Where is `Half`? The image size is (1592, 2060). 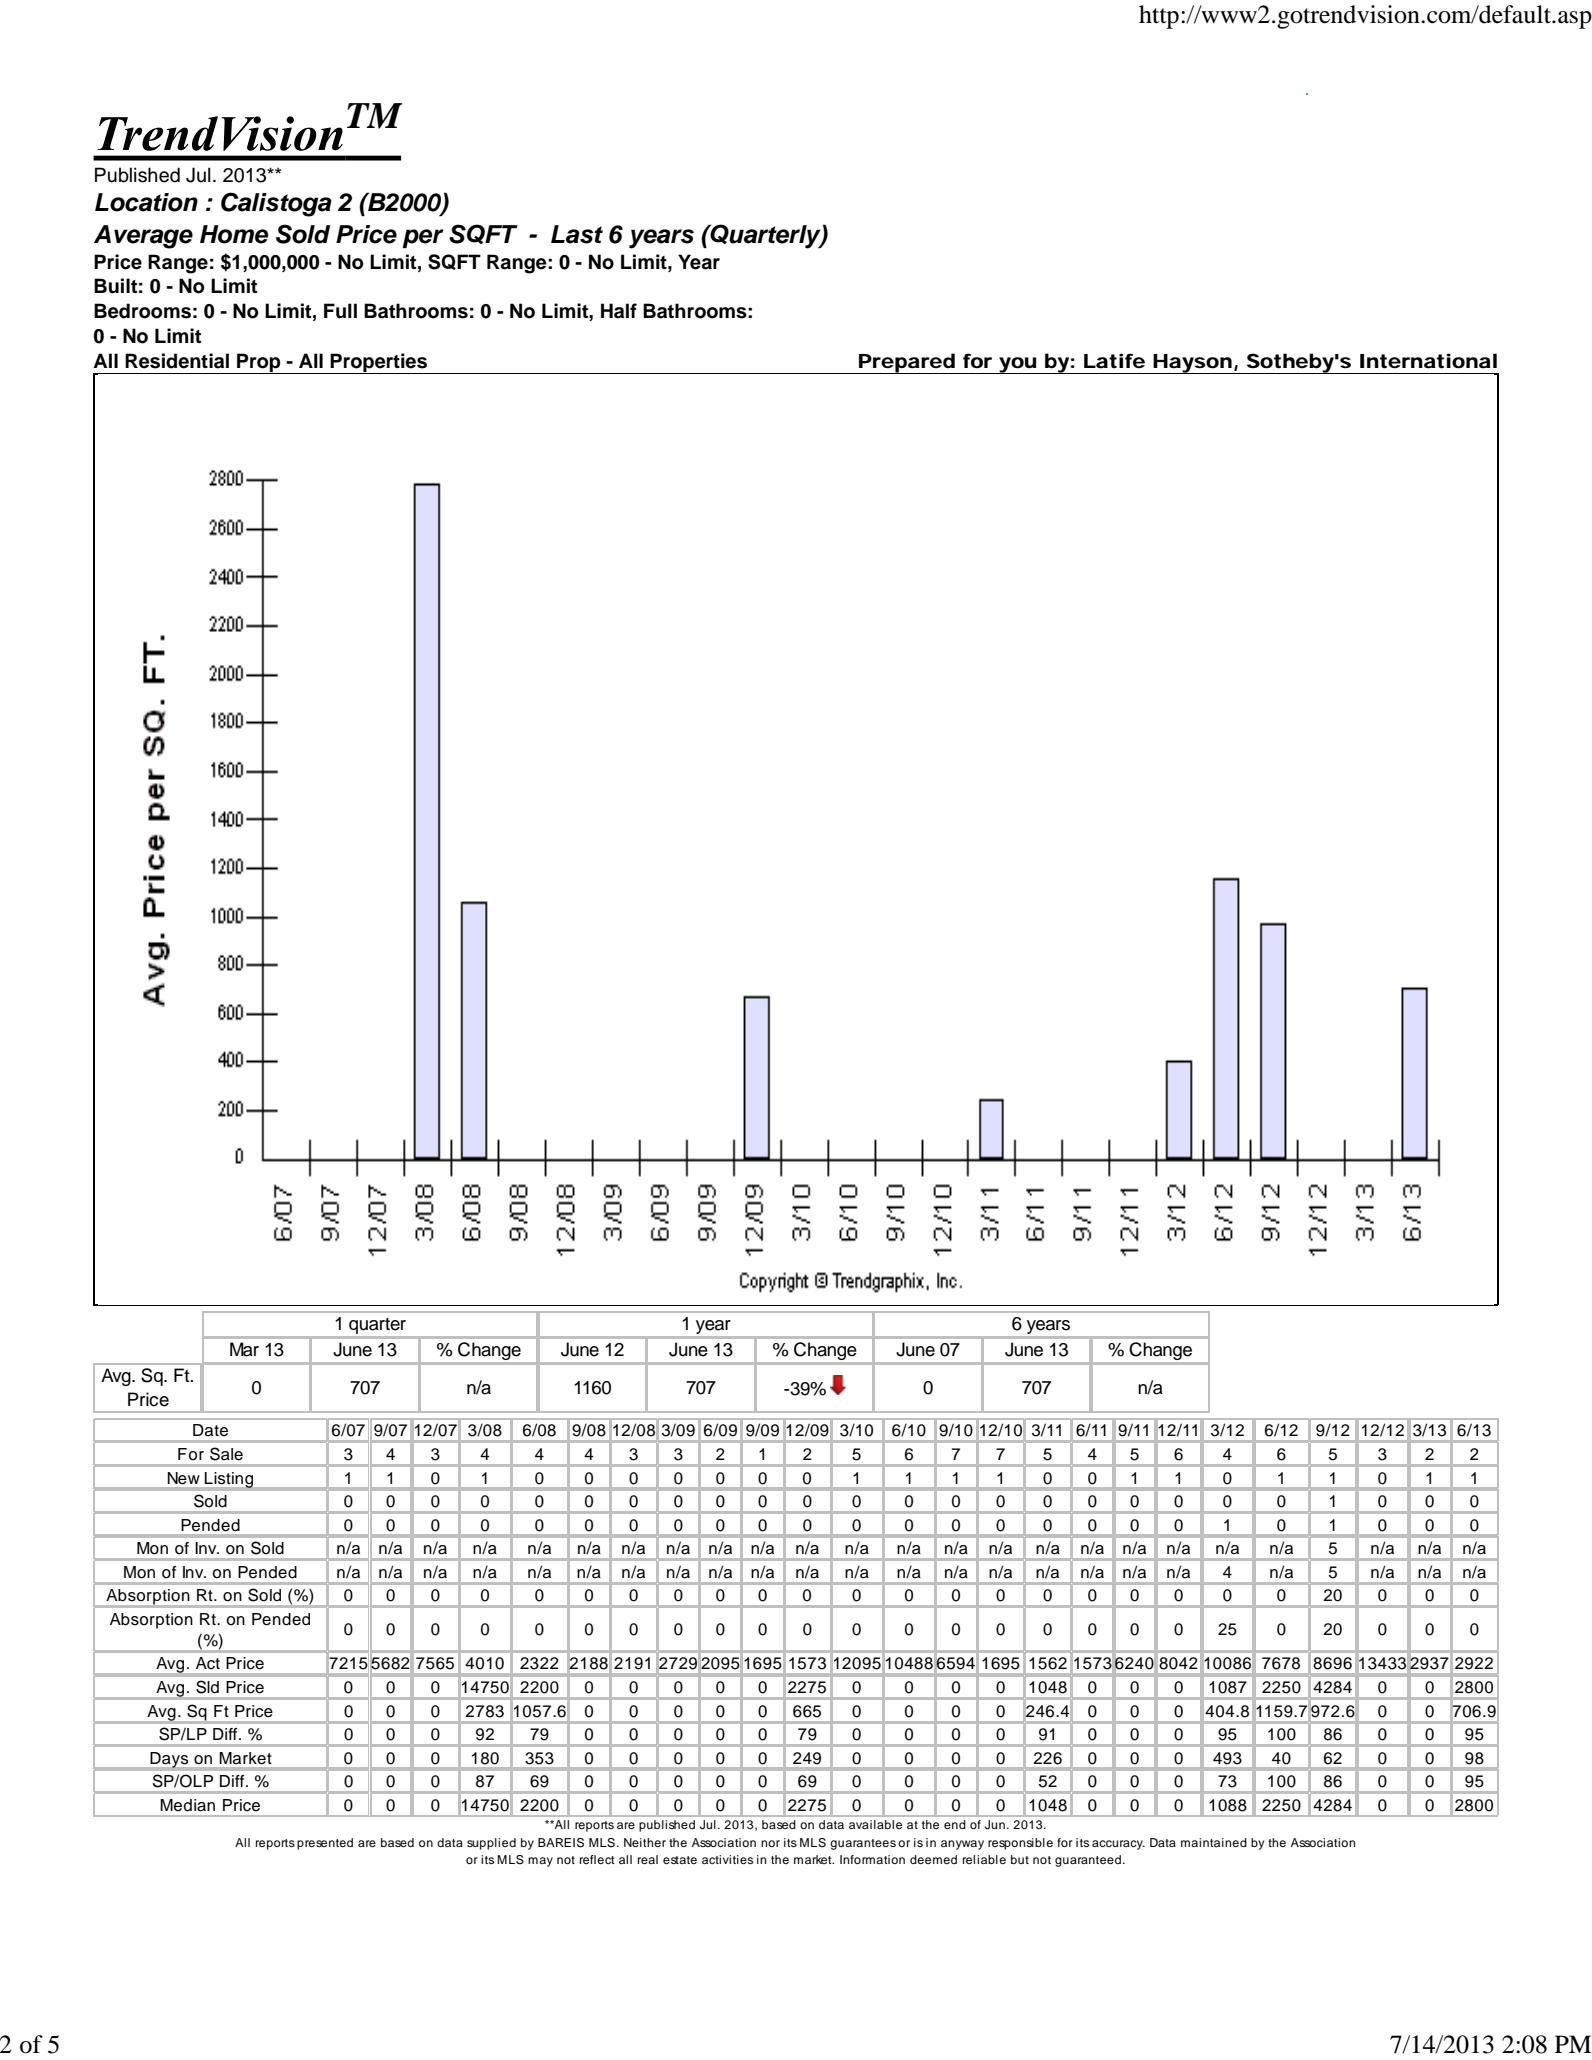
Half is located at coordinates (619, 311).
